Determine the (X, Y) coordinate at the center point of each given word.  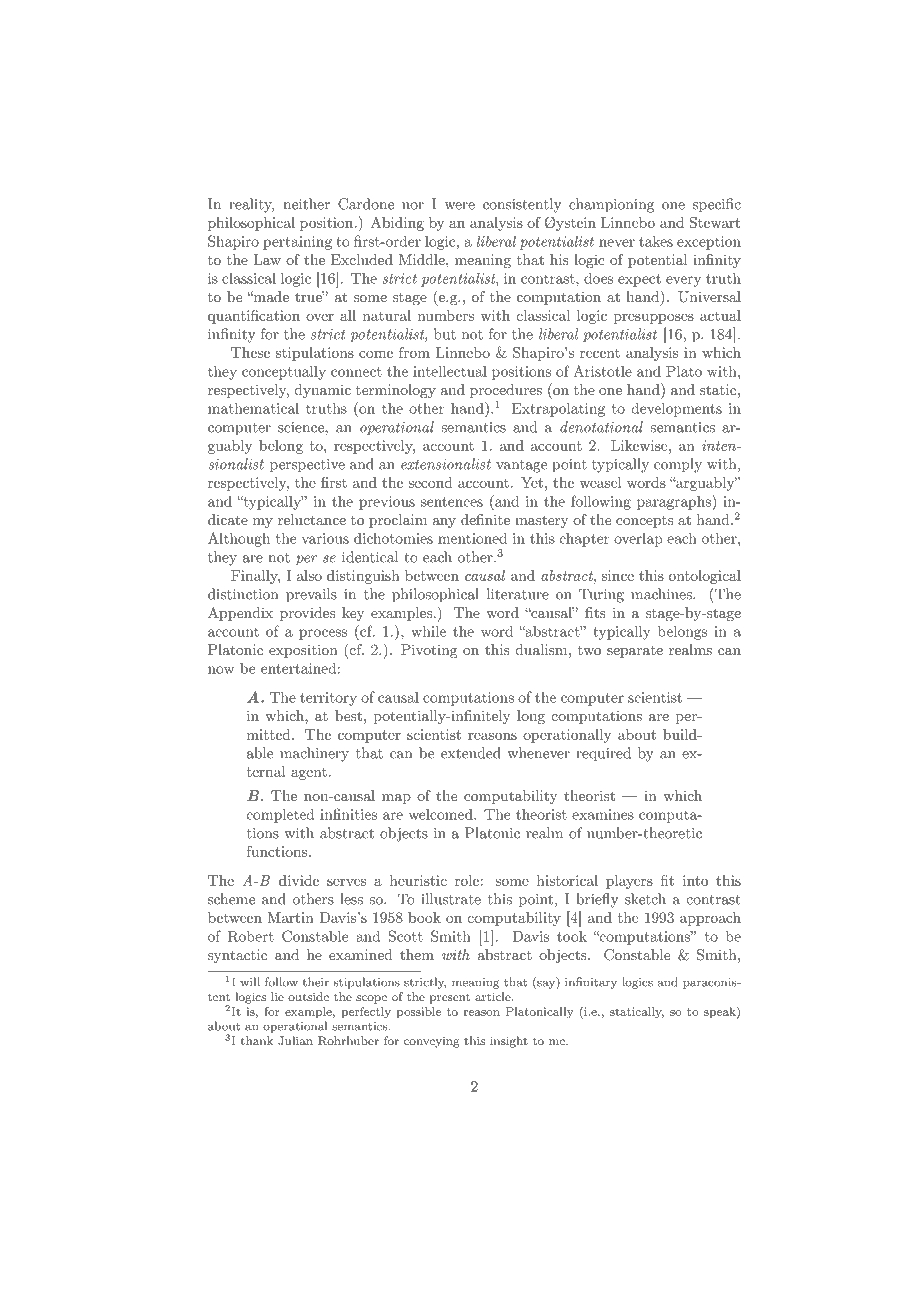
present (450, 998)
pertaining (297, 243)
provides (307, 614)
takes (656, 241)
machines (662, 594)
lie (277, 996)
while (428, 631)
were (460, 206)
